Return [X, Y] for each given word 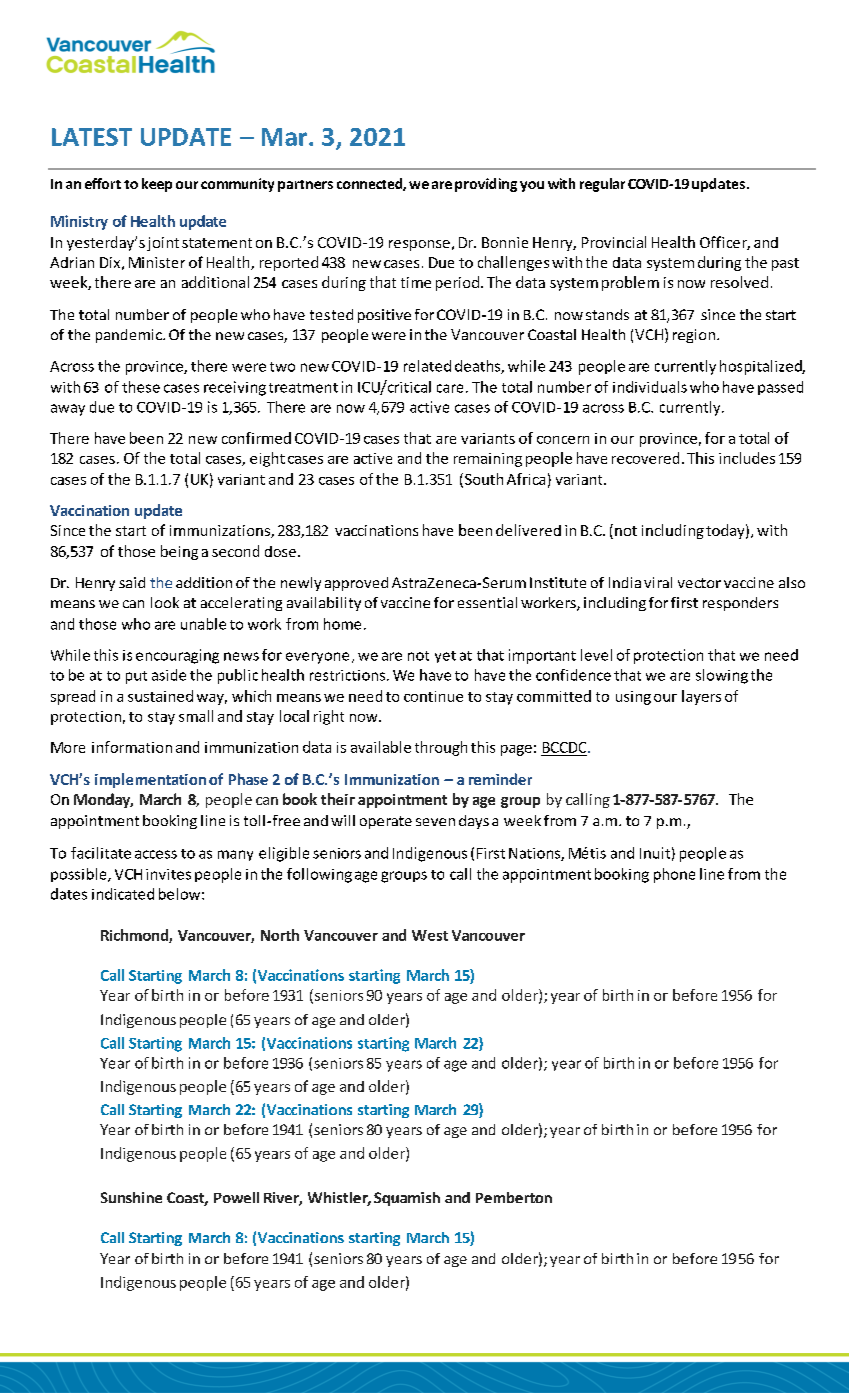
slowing [722, 676]
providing [486, 185]
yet [445, 657]
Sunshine [131, 1197]
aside [169, 675]
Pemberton [514, 1197]
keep [157, 185]
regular [602, 185]
